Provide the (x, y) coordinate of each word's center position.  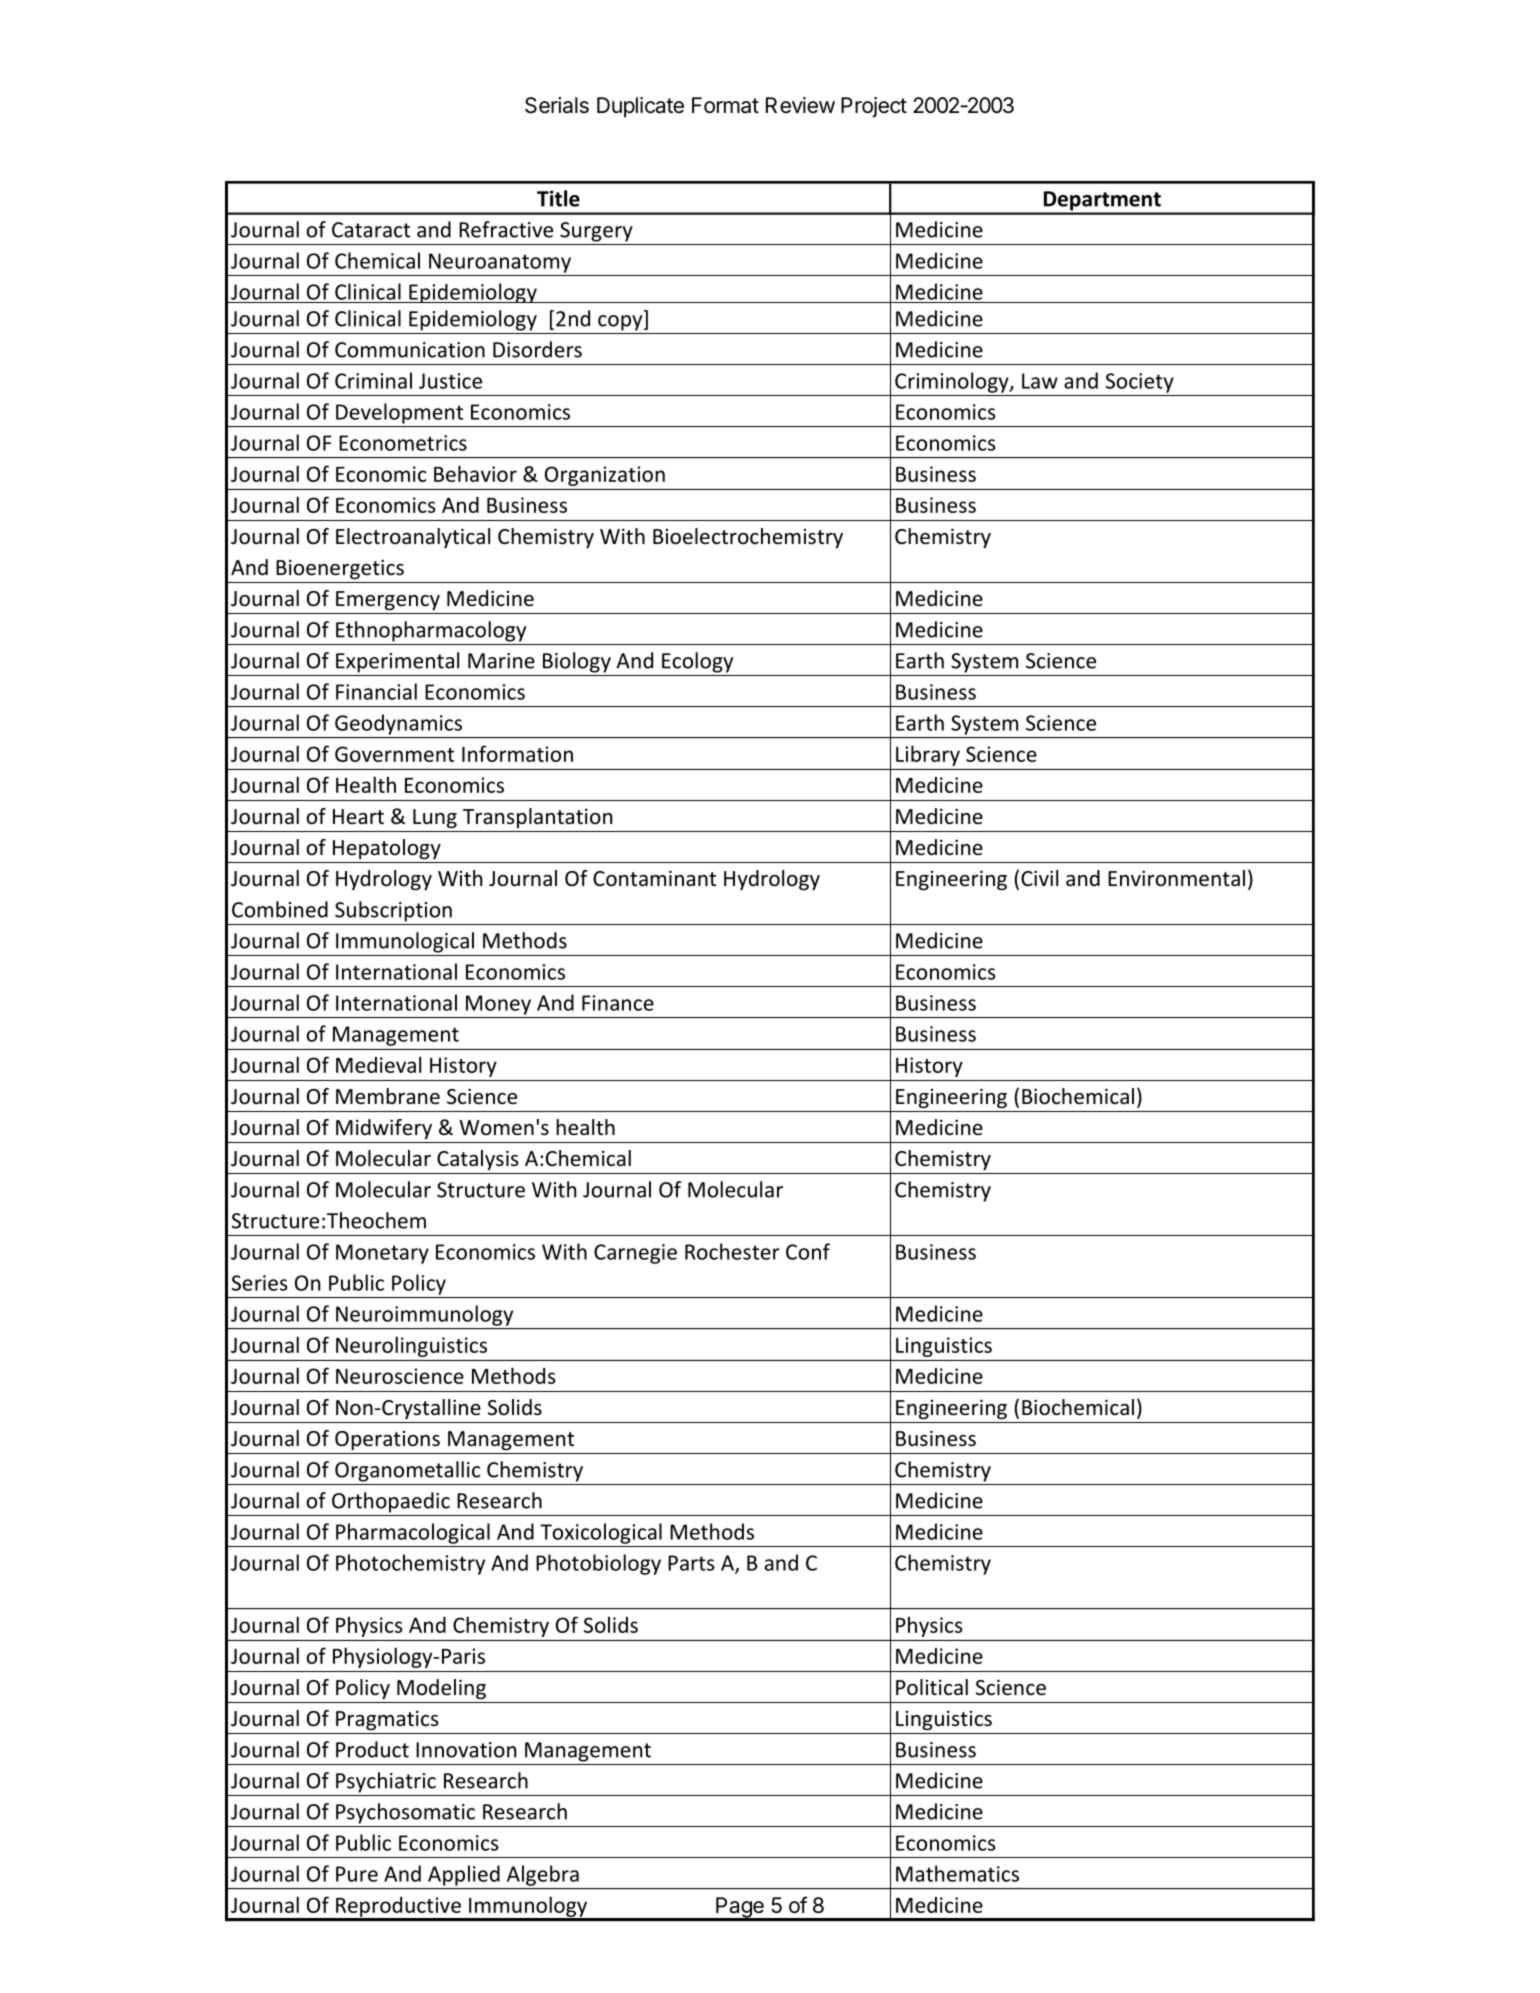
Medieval (378, 1064)
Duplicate (640, 107)
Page (740, 1908)
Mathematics (957, 1873)
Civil (1039, 878)
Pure (357, 1874)
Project (874, 107)
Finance (618, 1003)
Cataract (371, 230)
